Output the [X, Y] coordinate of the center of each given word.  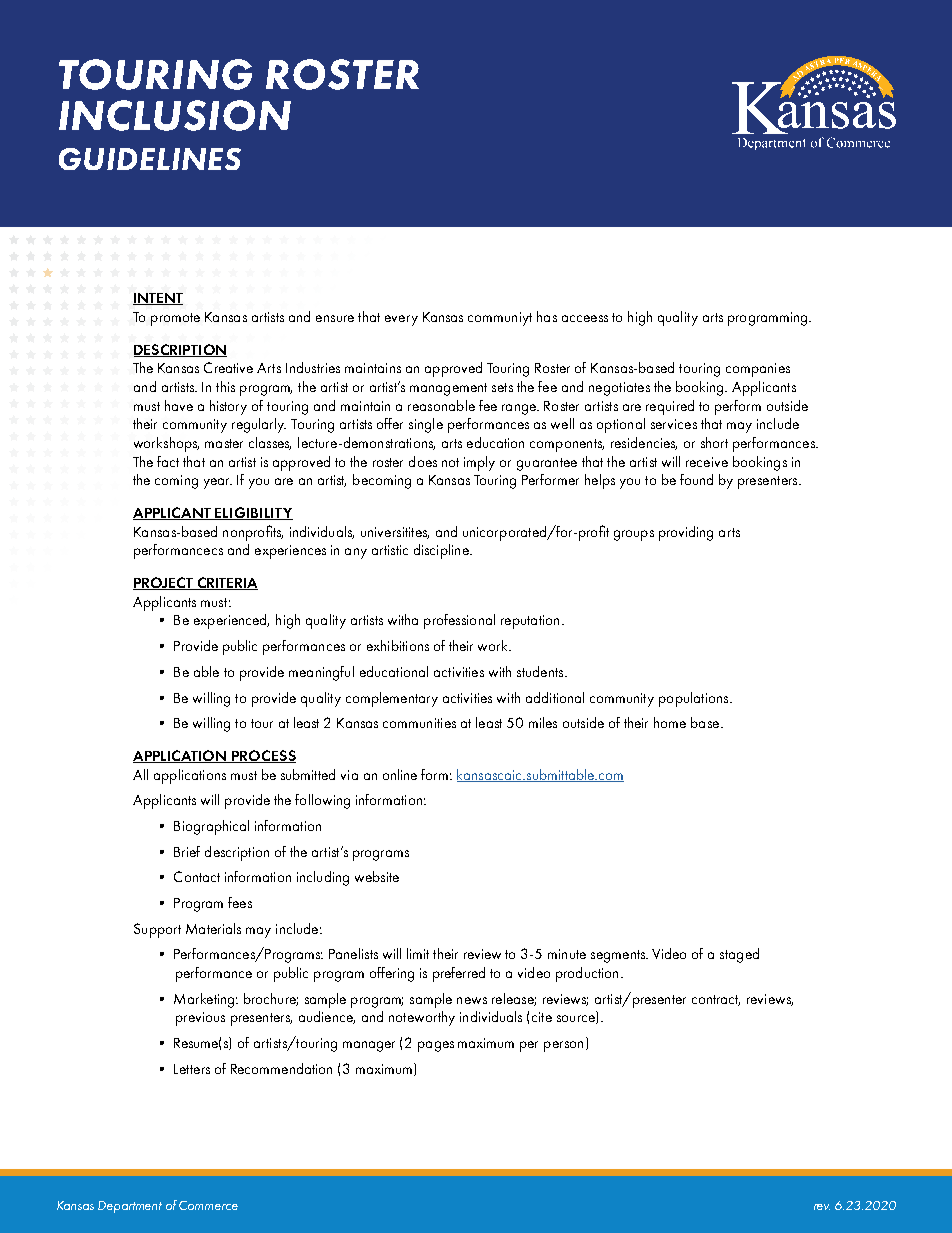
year [218, 483]
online [400, 774]
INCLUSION [175, 115]
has [547, 316]
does [423, 461]
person [563, 1046]
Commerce [208, 1205]
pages [436, 1046]
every [401, 320]
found [696, 479]
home [670, 722]
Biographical [211, 827]
